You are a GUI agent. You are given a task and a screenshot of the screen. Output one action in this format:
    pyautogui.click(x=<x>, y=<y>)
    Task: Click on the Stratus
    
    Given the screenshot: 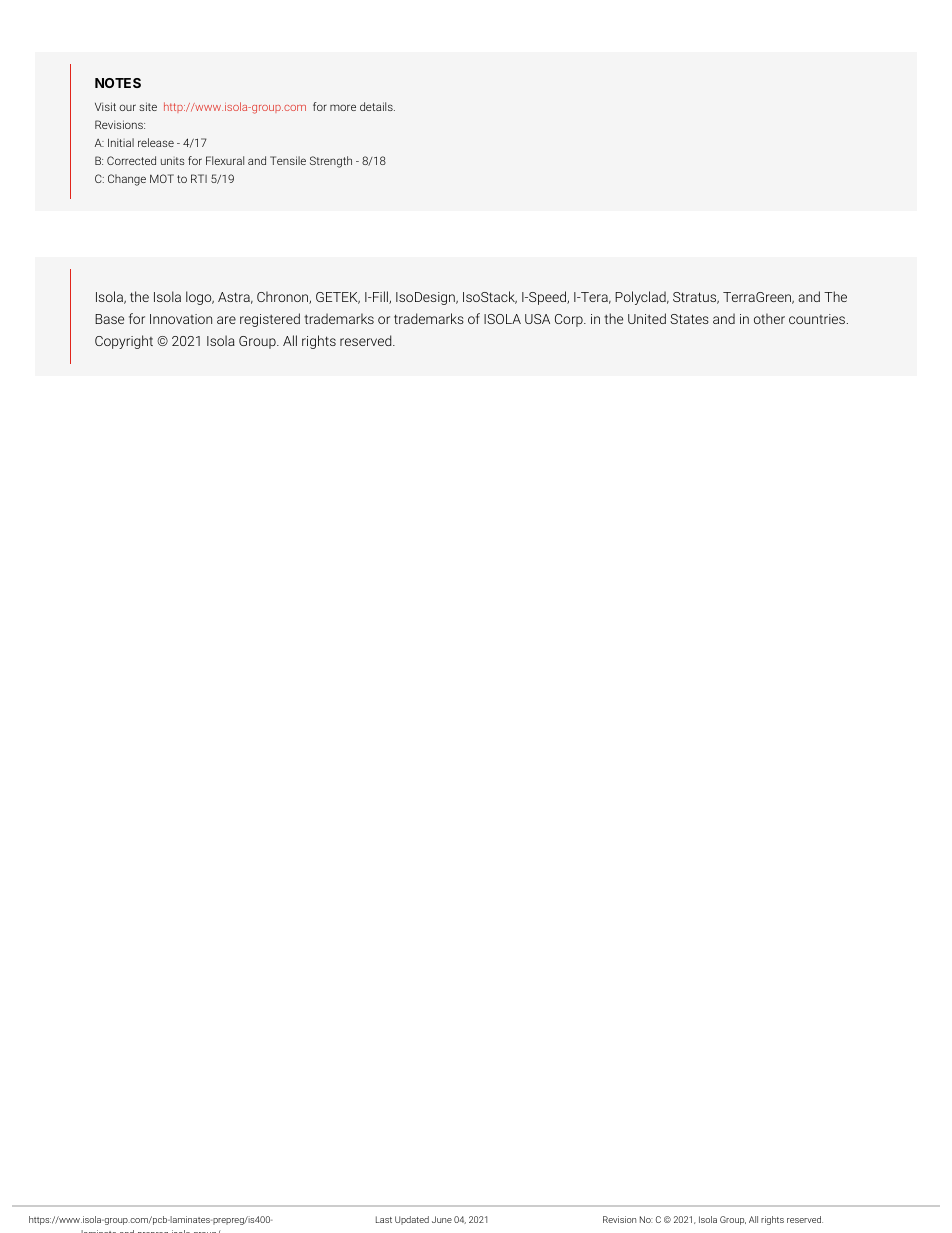 What is the action you would take?
    pyautogui.click(x=696, y=298)
